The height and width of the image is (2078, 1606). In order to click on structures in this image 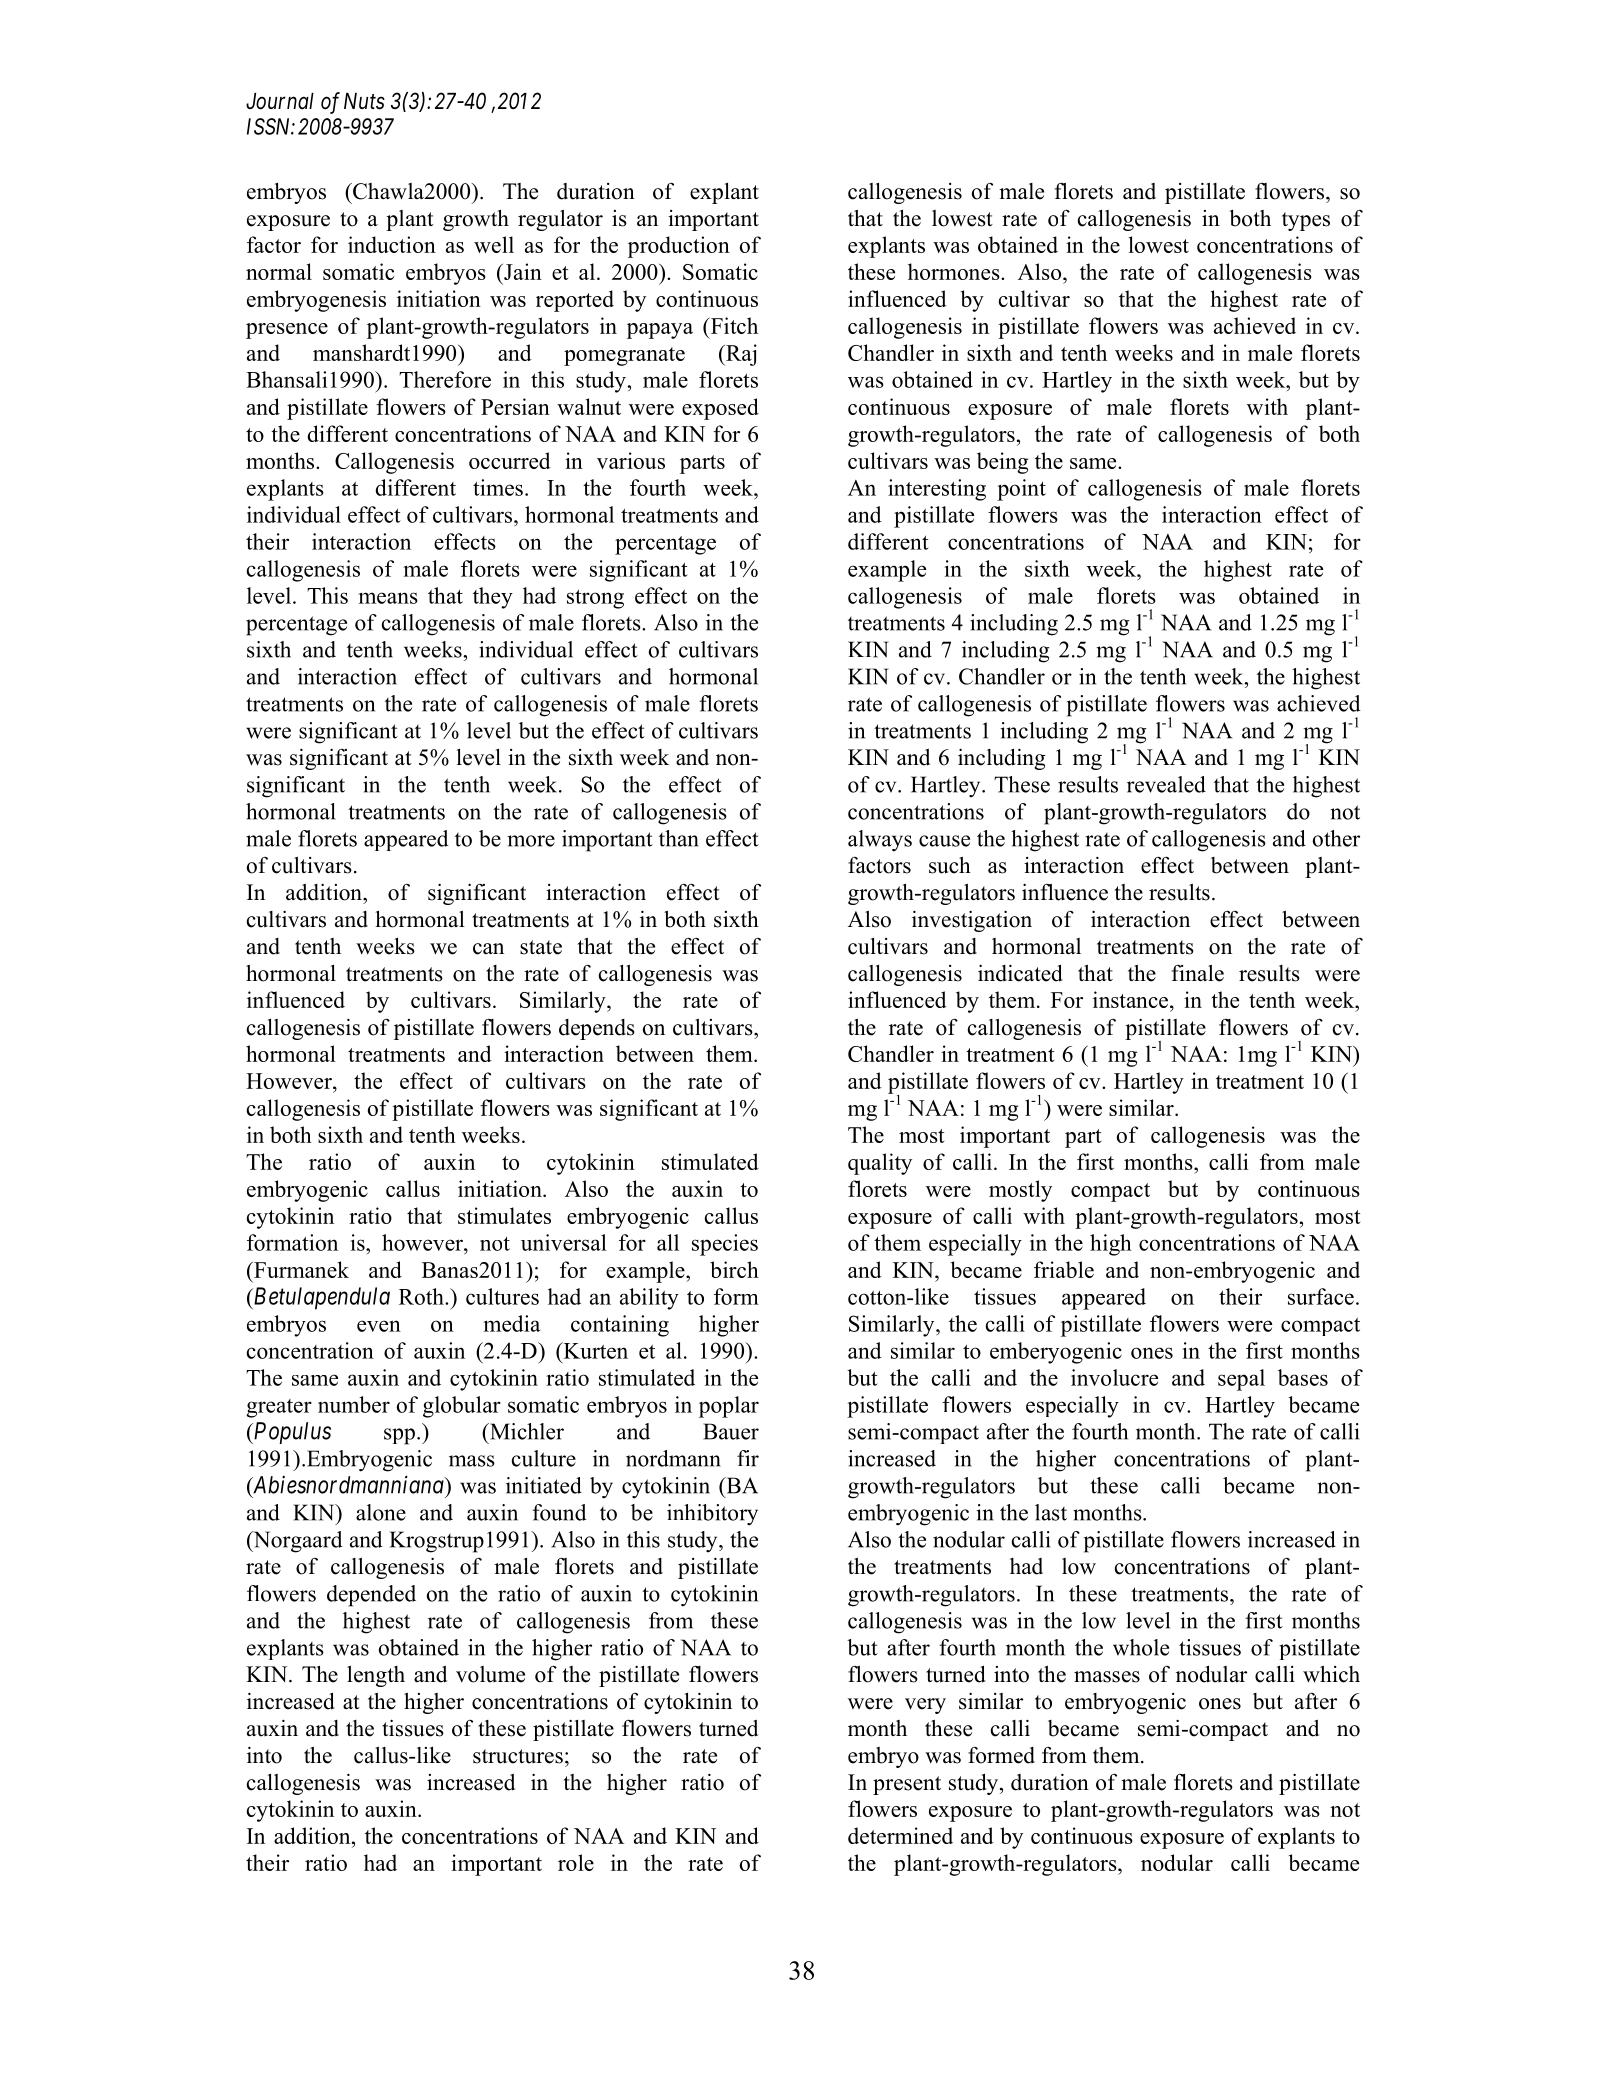, I will do `click(518, 1756)`.
